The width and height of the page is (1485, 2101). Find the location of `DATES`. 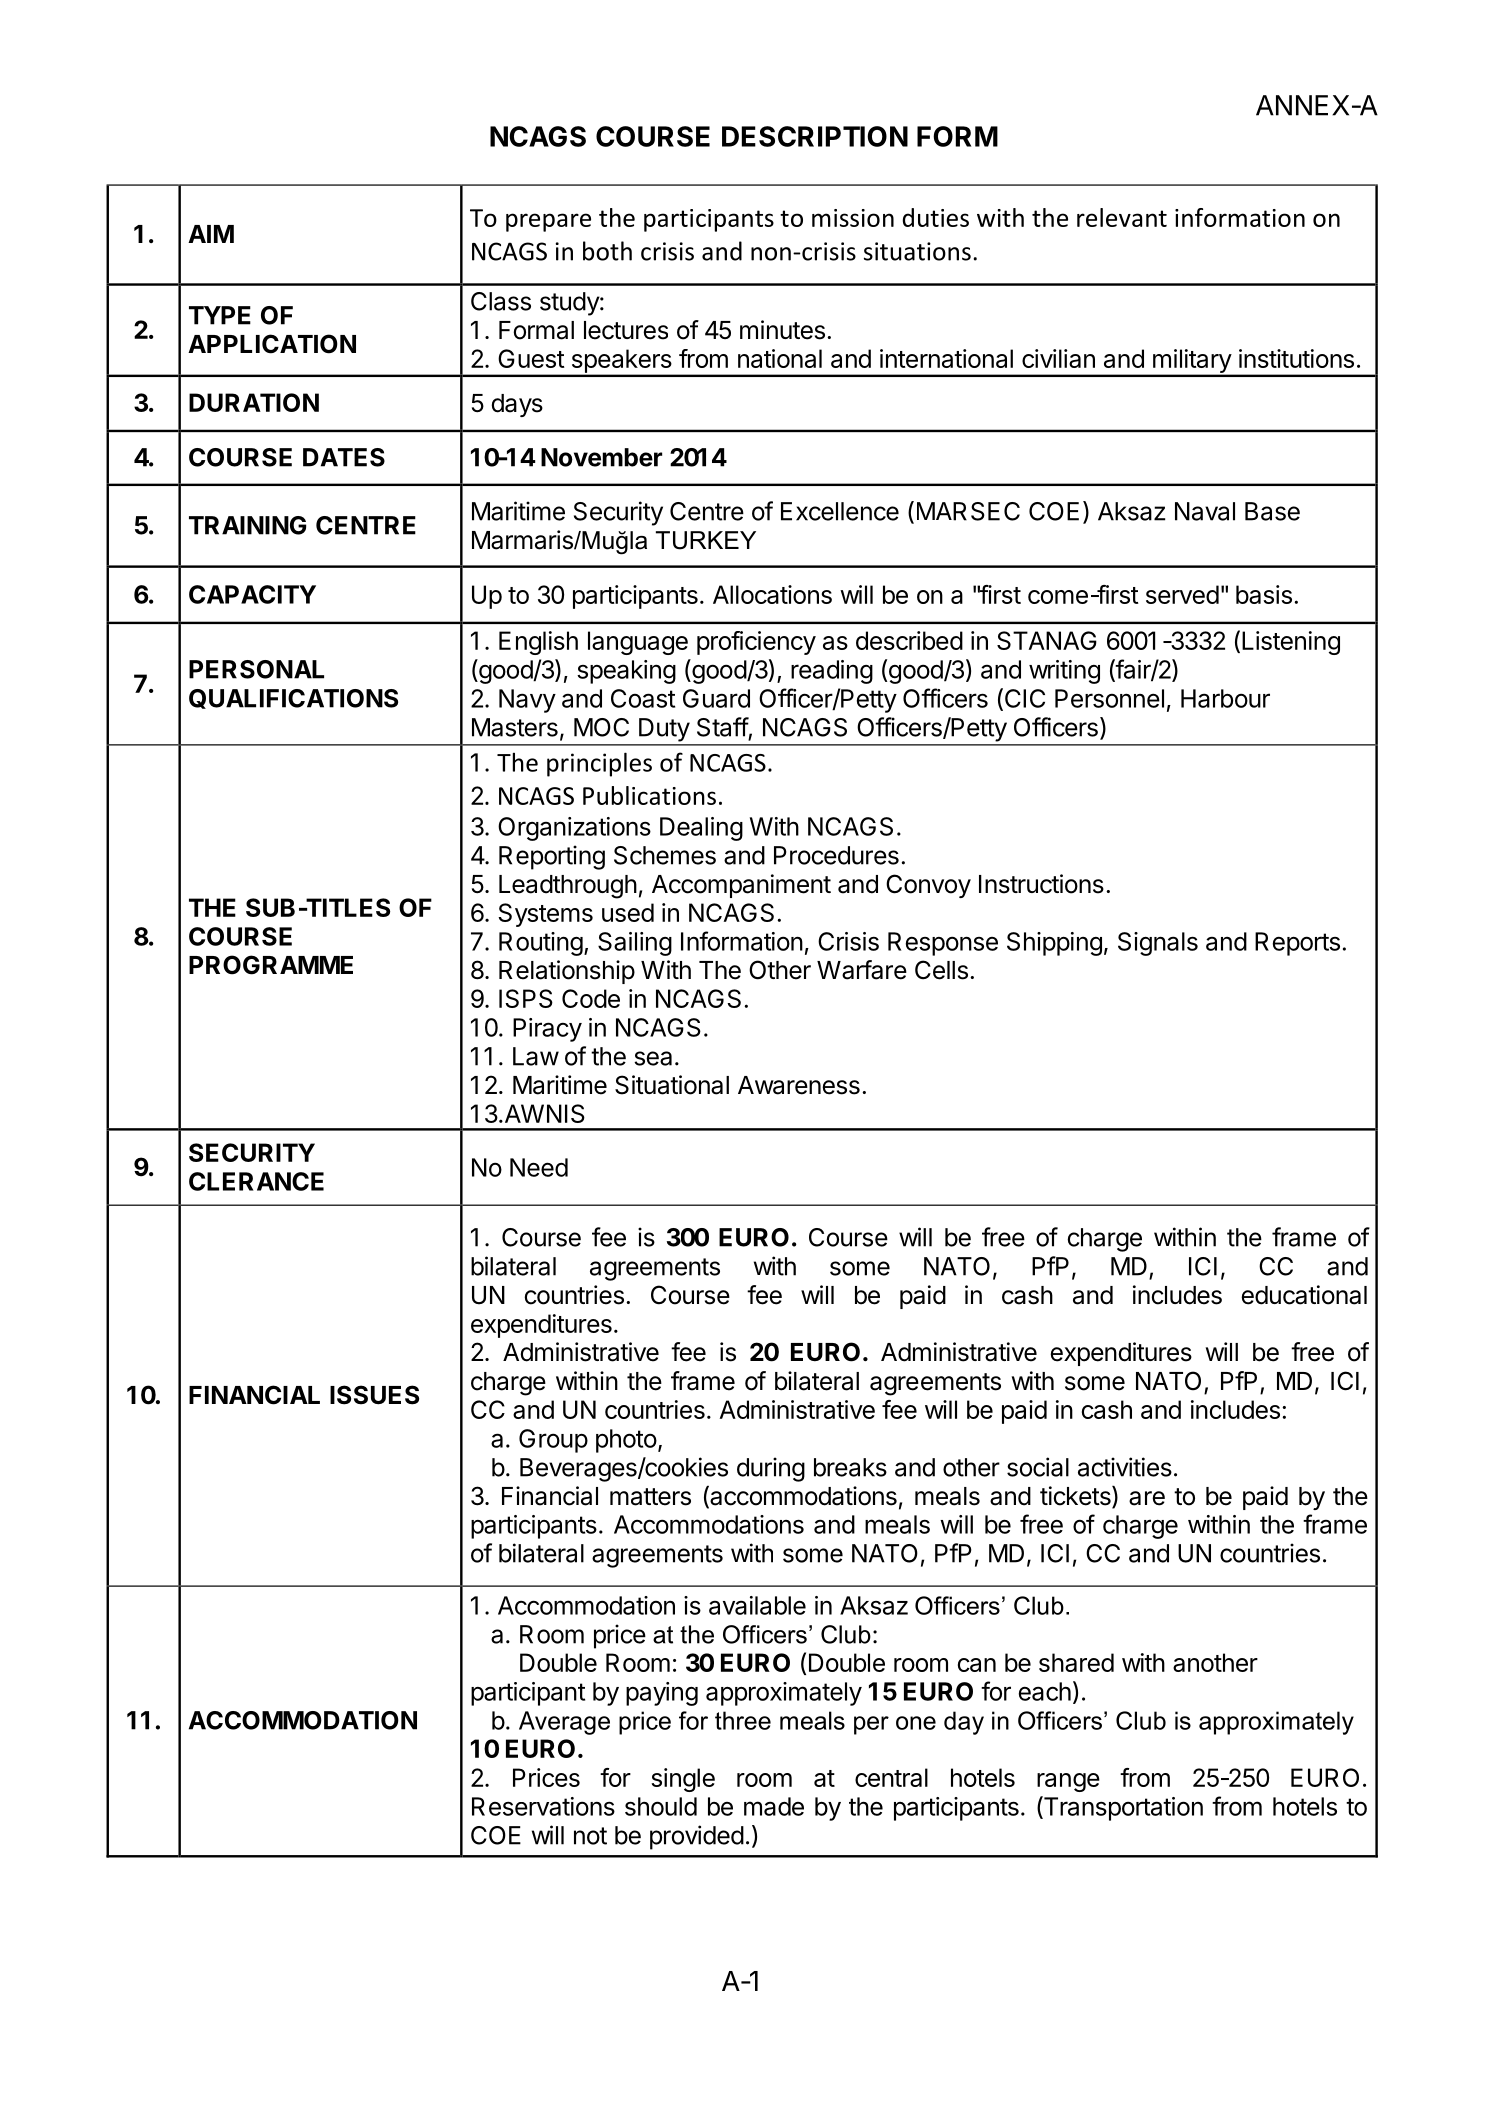

DATES is located at coordinates (344, 457).
